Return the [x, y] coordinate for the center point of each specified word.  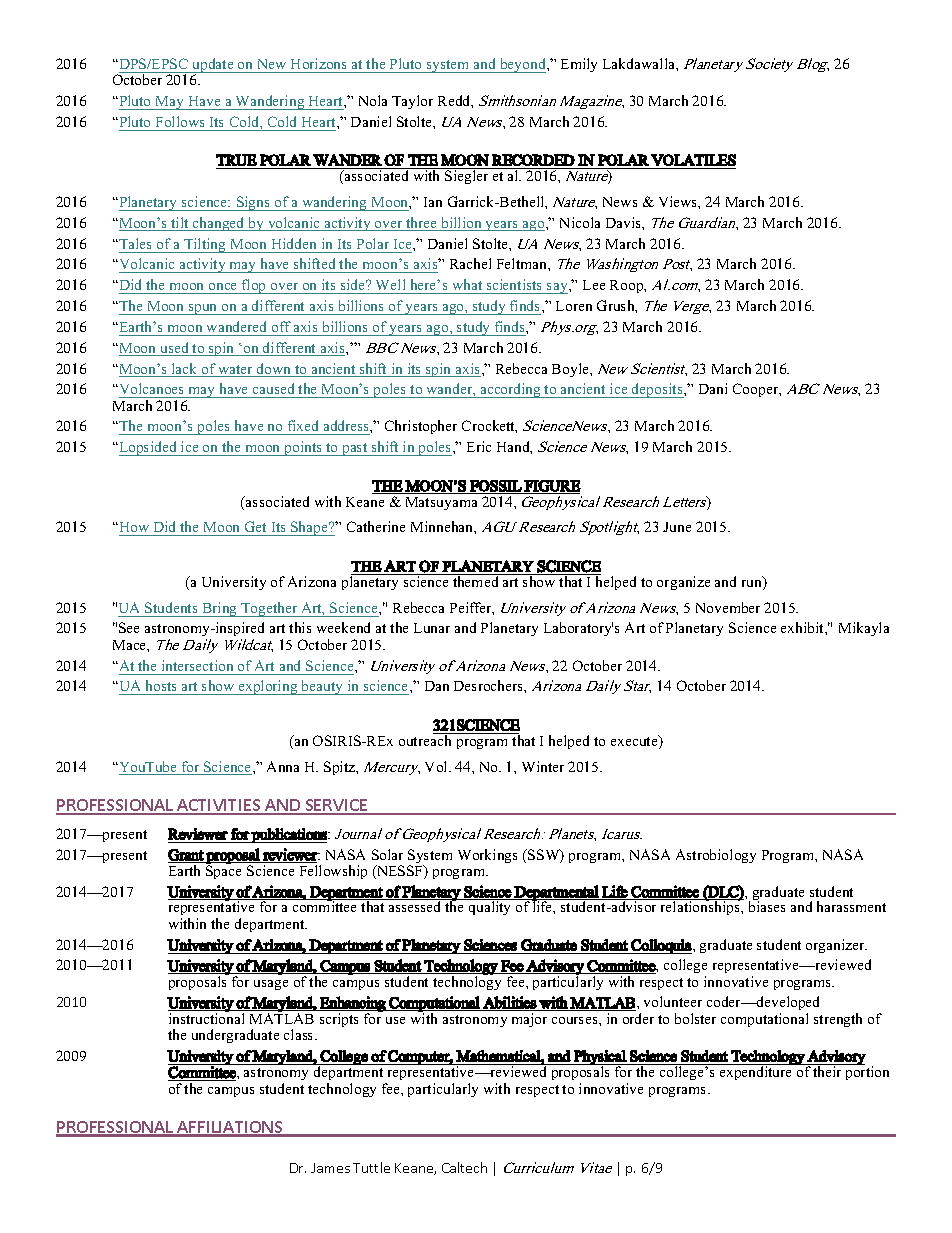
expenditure [756, 1072]
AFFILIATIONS [230, 1128]
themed [475, 581]
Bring [220, 609]
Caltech [464, 1167]
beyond [523, 65]
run [753, 585]
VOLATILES [693, 160]
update [213, 66]
